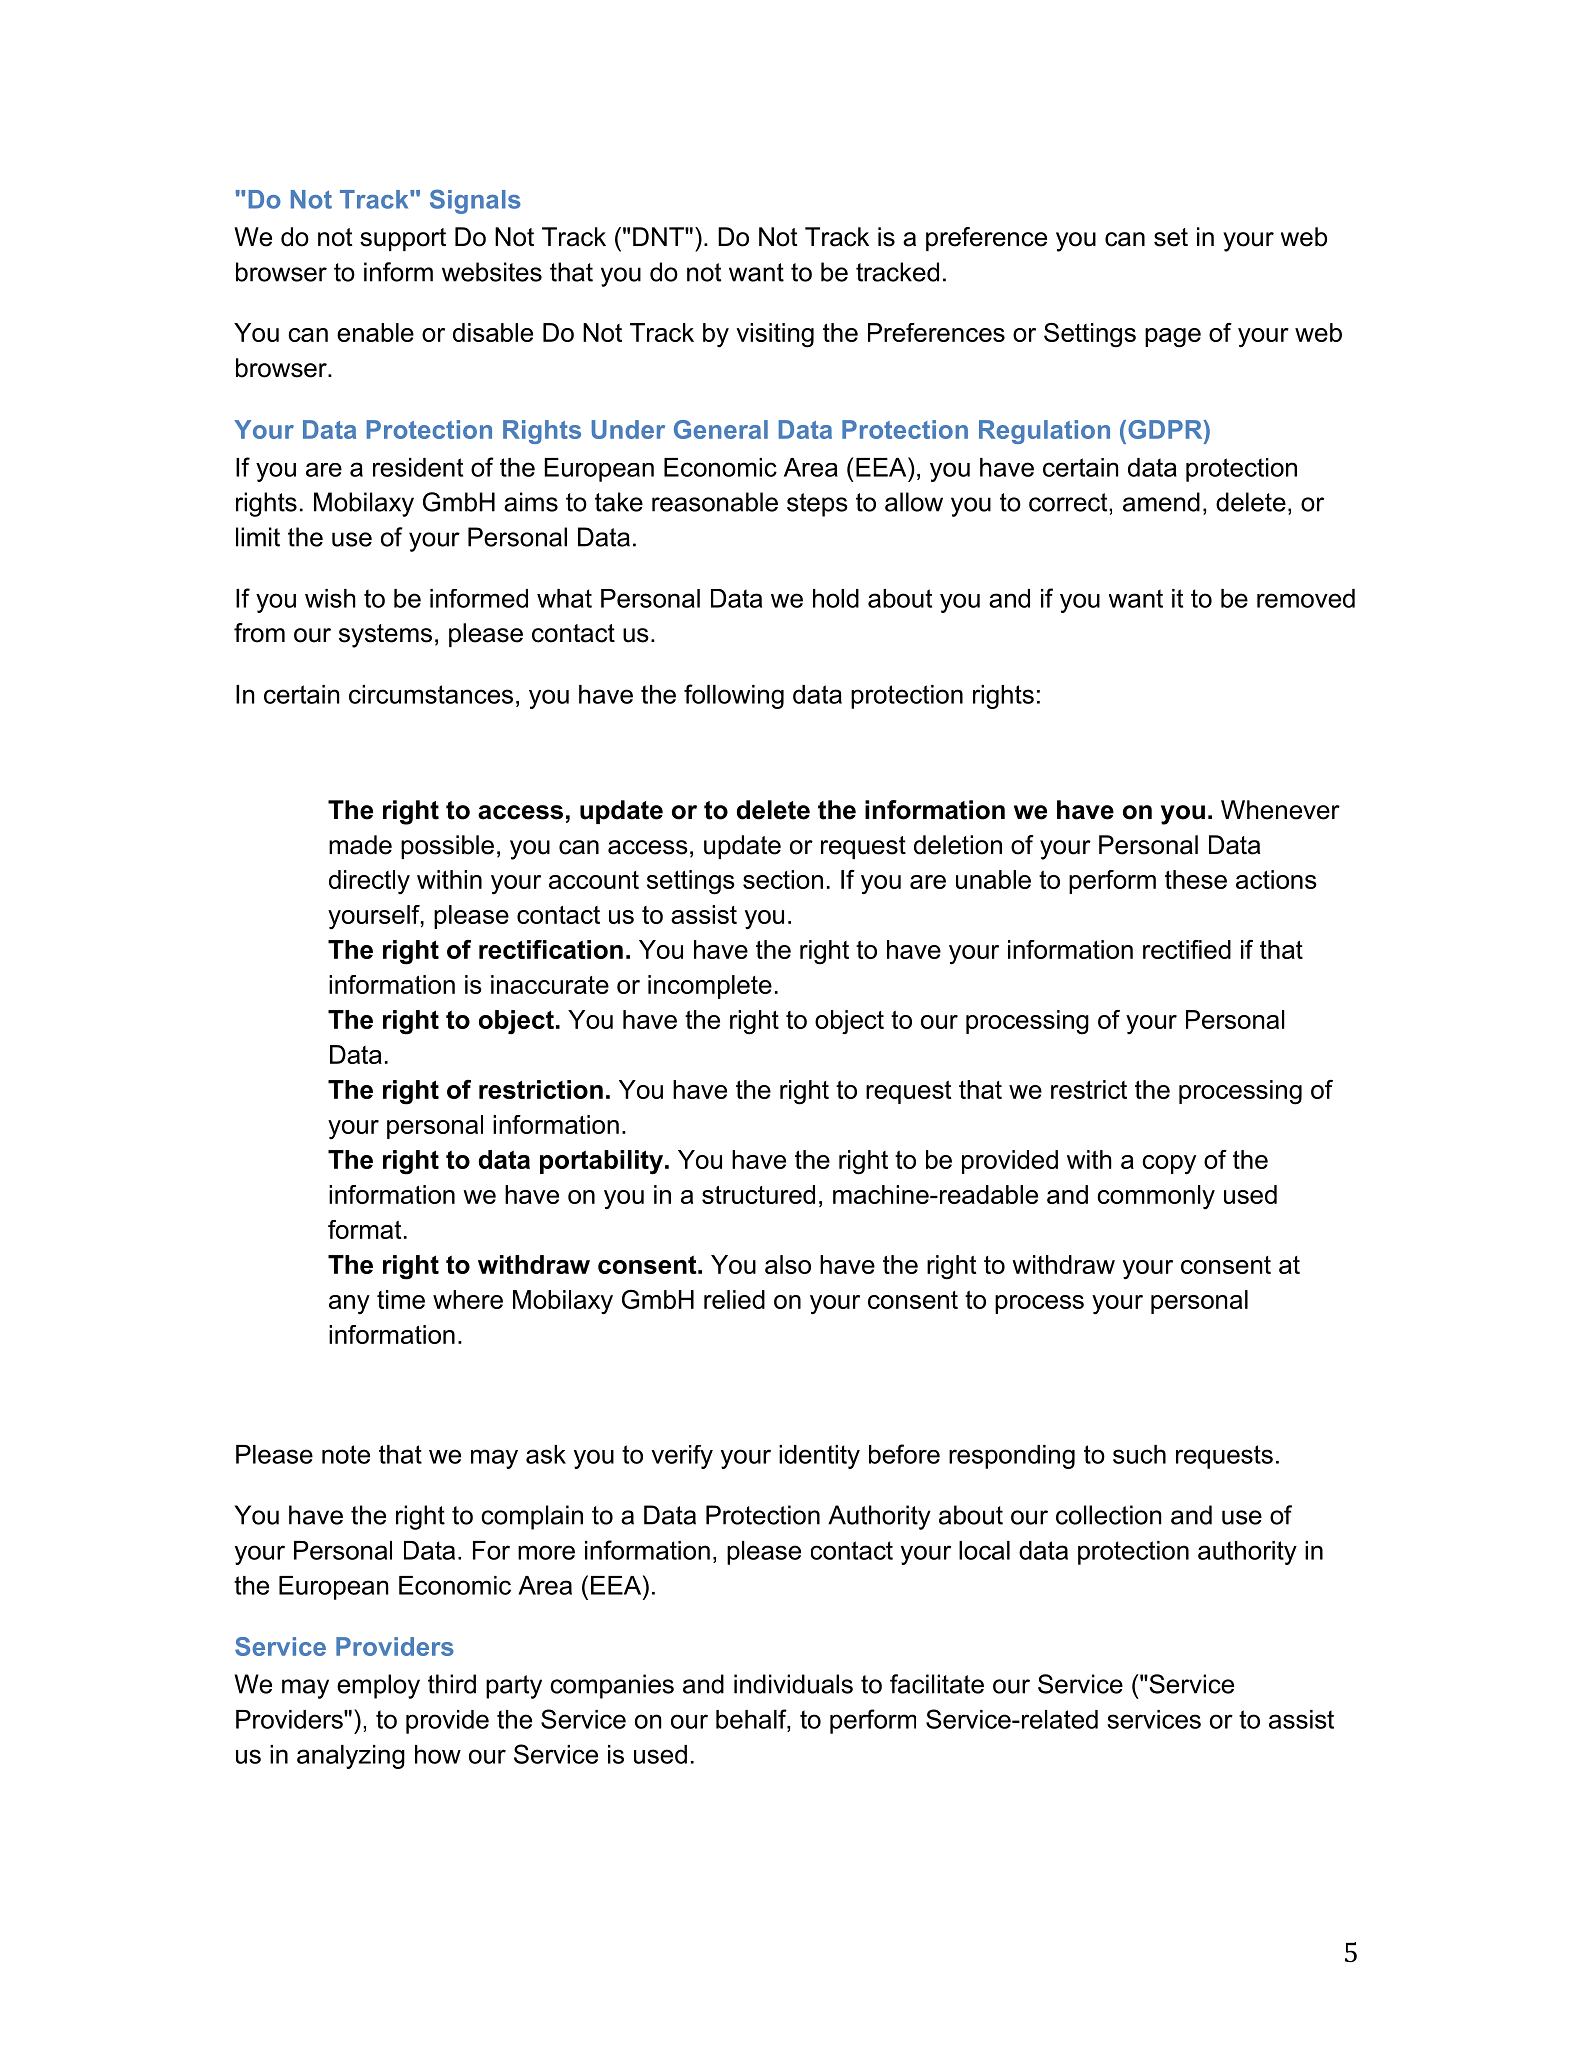 The width and height of the screenshot is (1593, 2062). Describe the element at coordinates (1187, 949) in the screenshot. I see `rectified` at that location.
